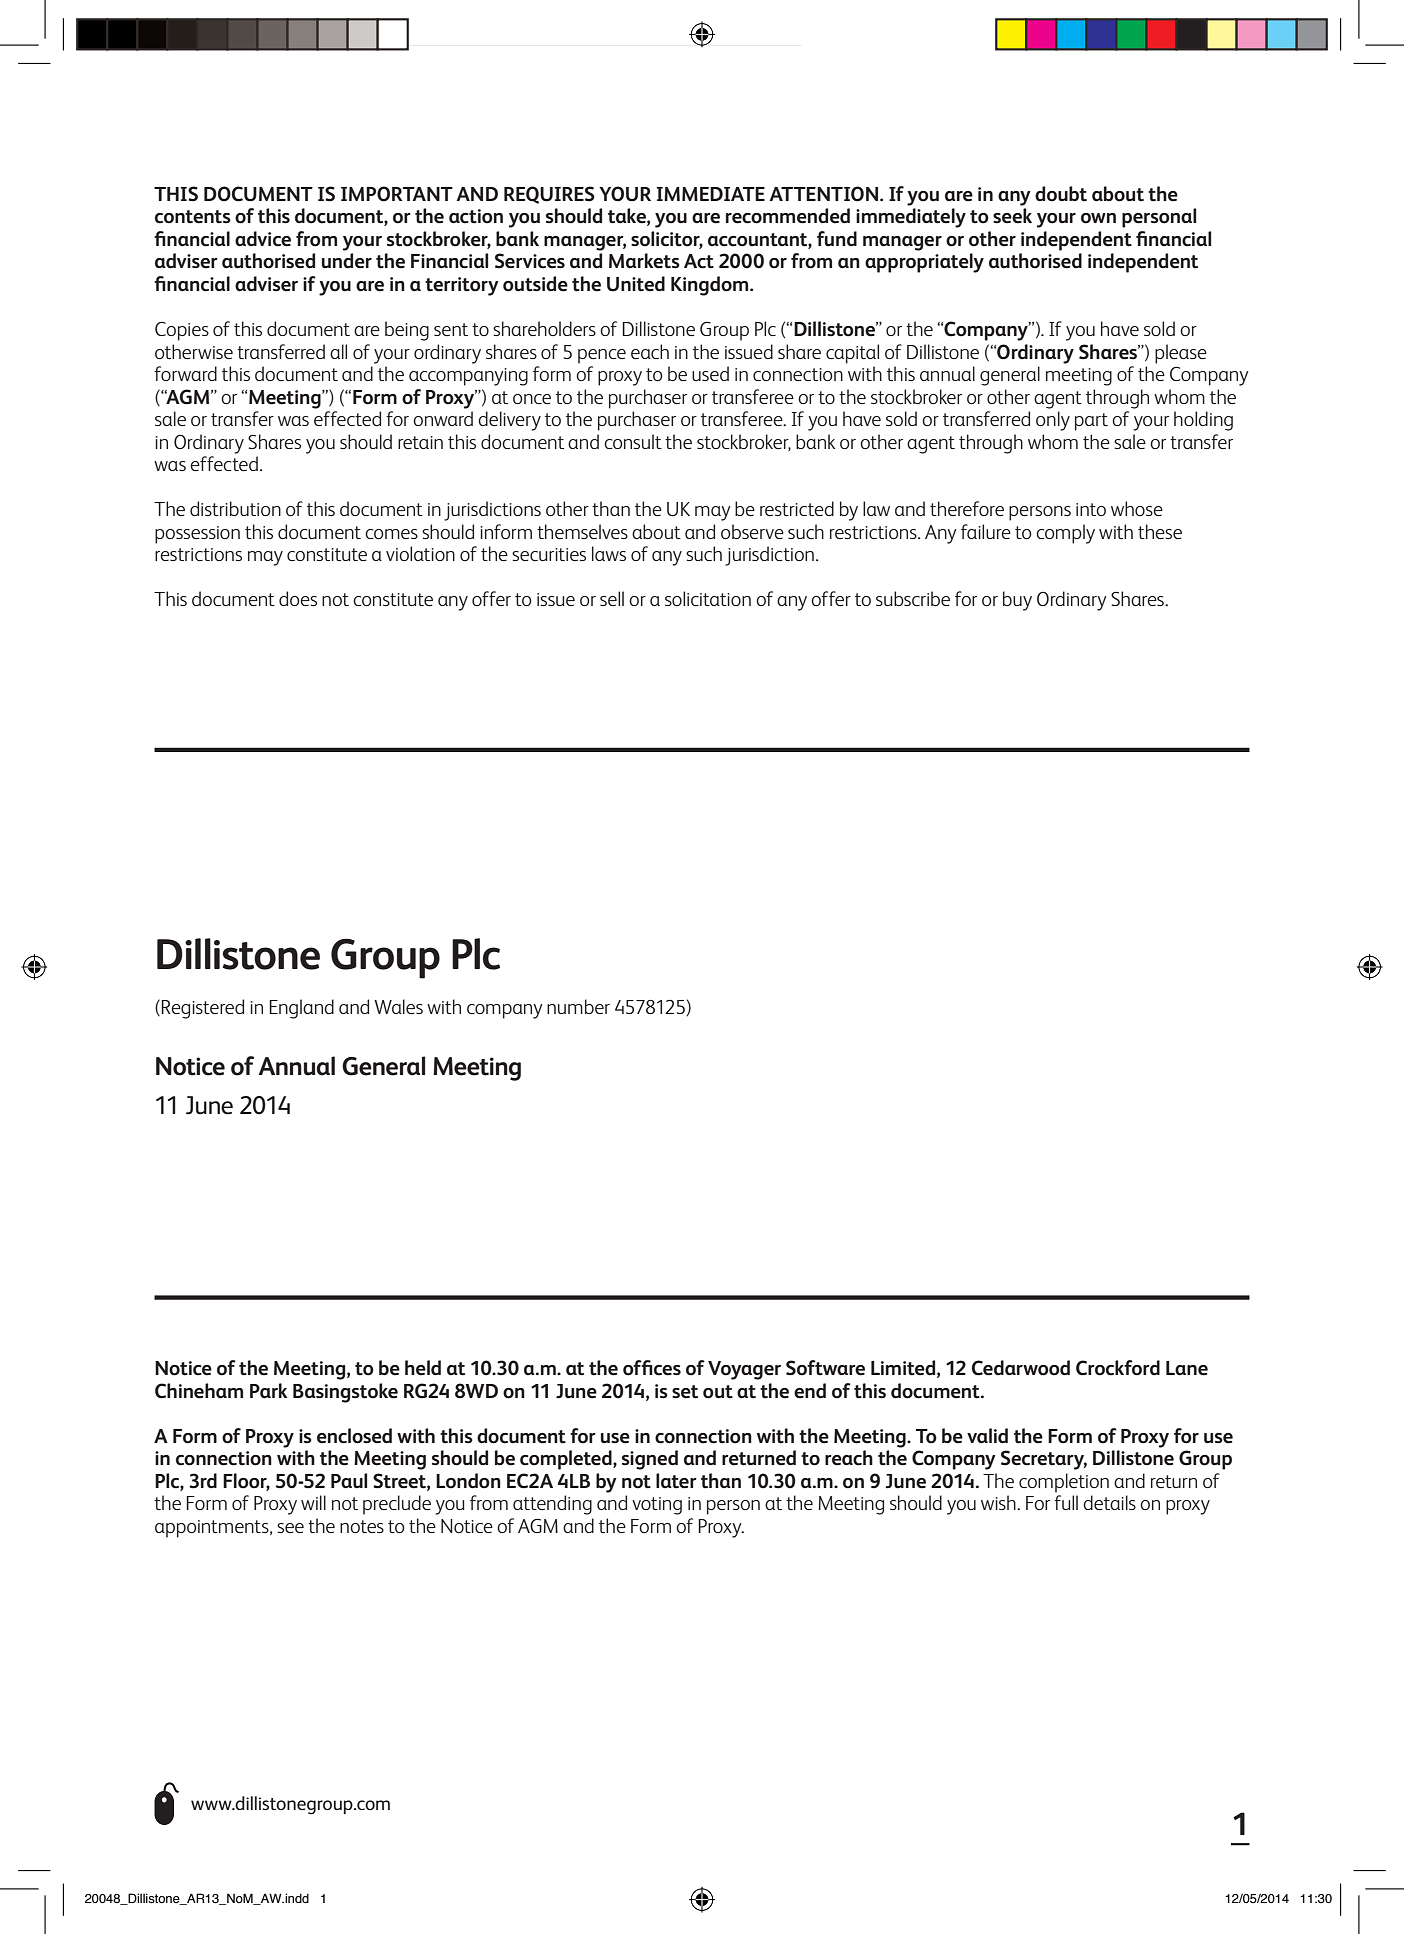 Image resolution: width=1404 pixels, height=1934 pixels. I want to click on Markets, so click(644, 261).
